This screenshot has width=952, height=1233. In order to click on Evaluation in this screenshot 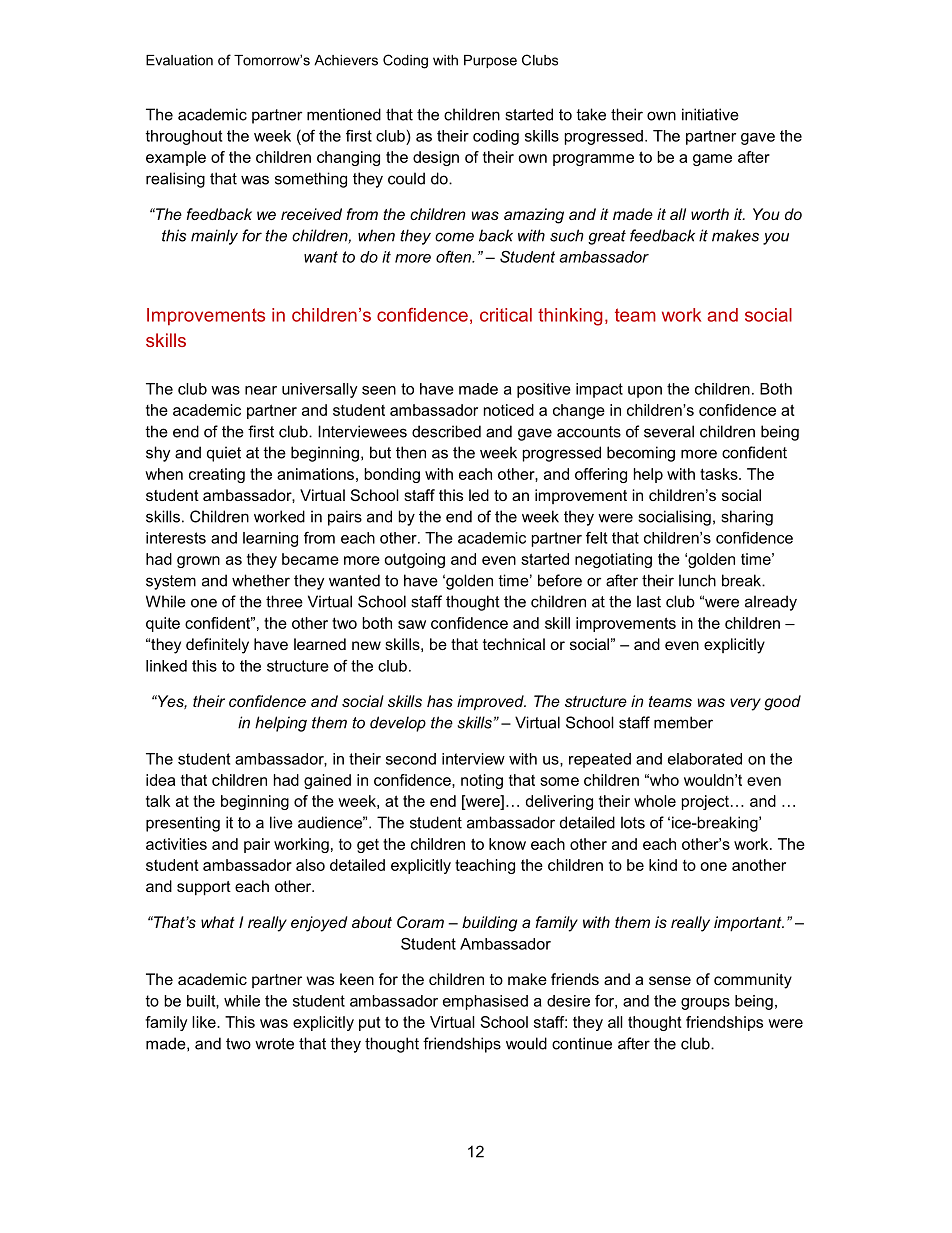, I will do `click(179, 60)`.
